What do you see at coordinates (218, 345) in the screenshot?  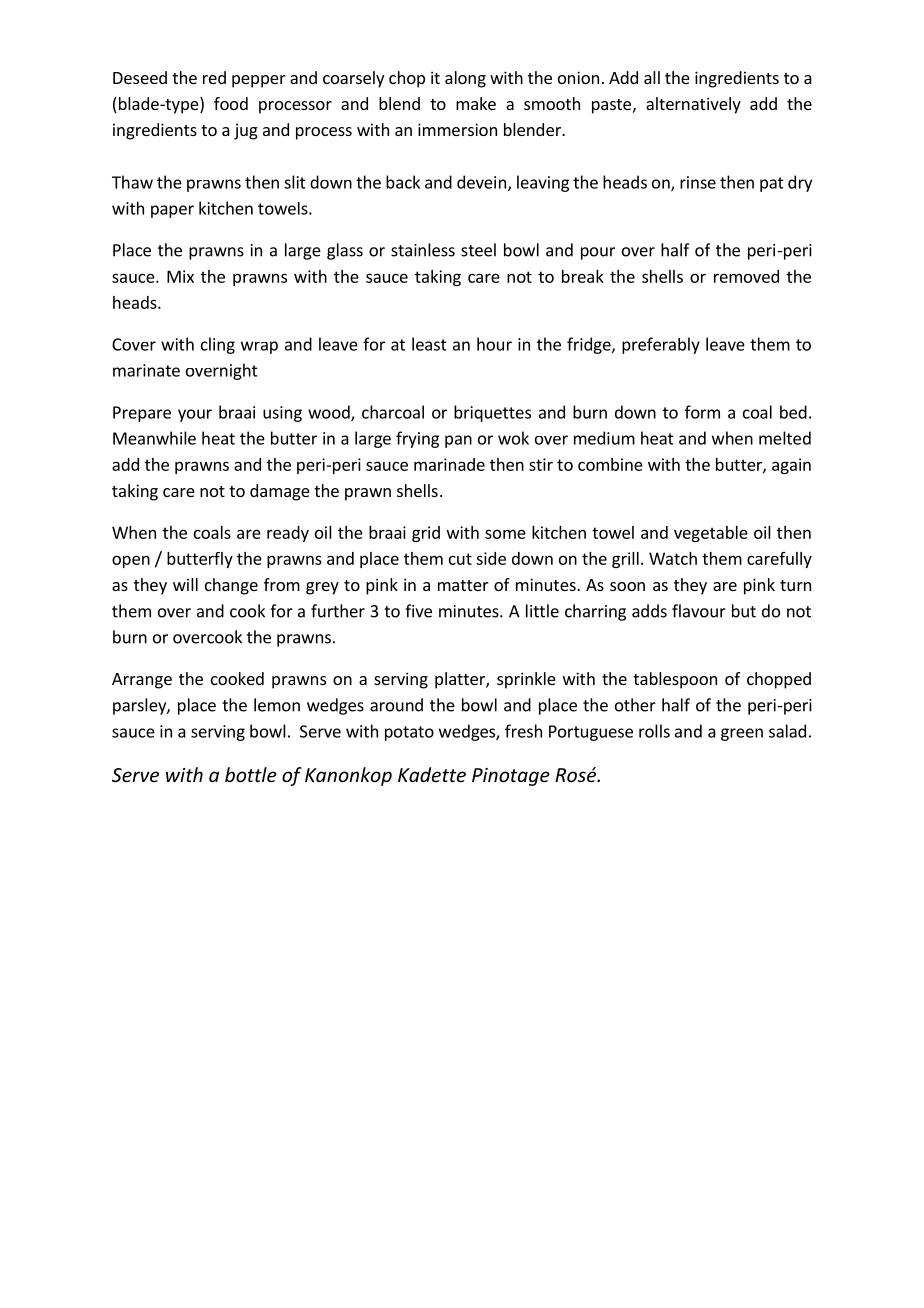 I see `cling` at bounding box center [218, 345].
